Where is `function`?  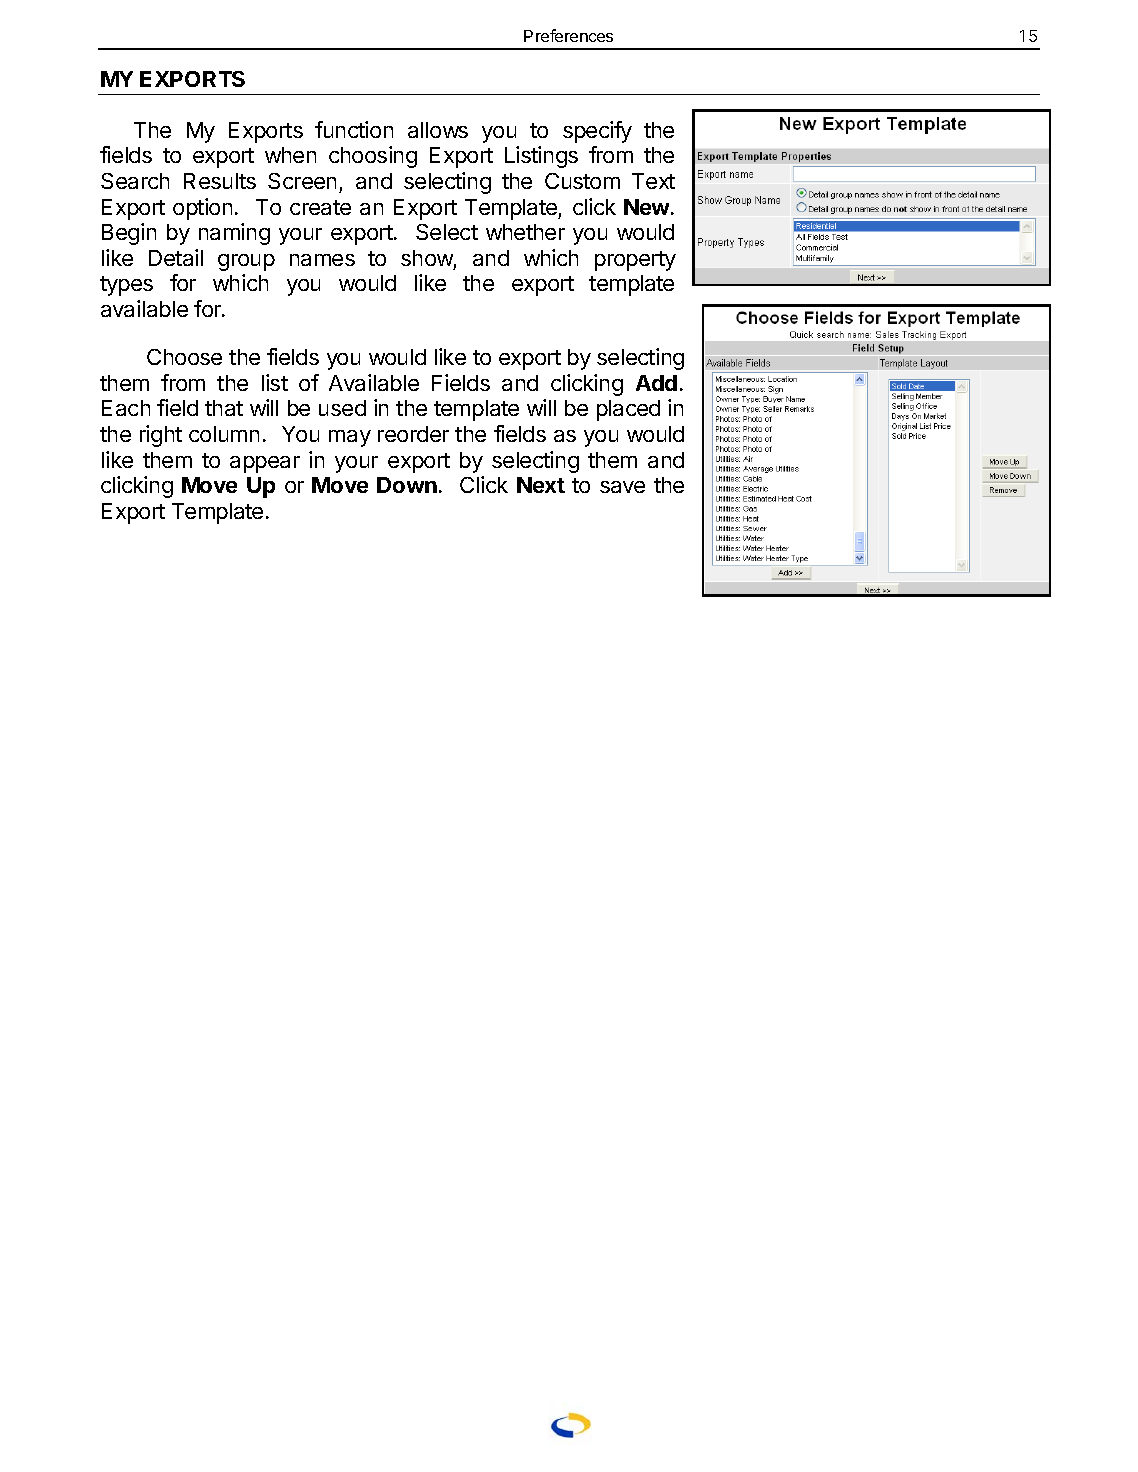 function is located at coordinates (354, 129).
